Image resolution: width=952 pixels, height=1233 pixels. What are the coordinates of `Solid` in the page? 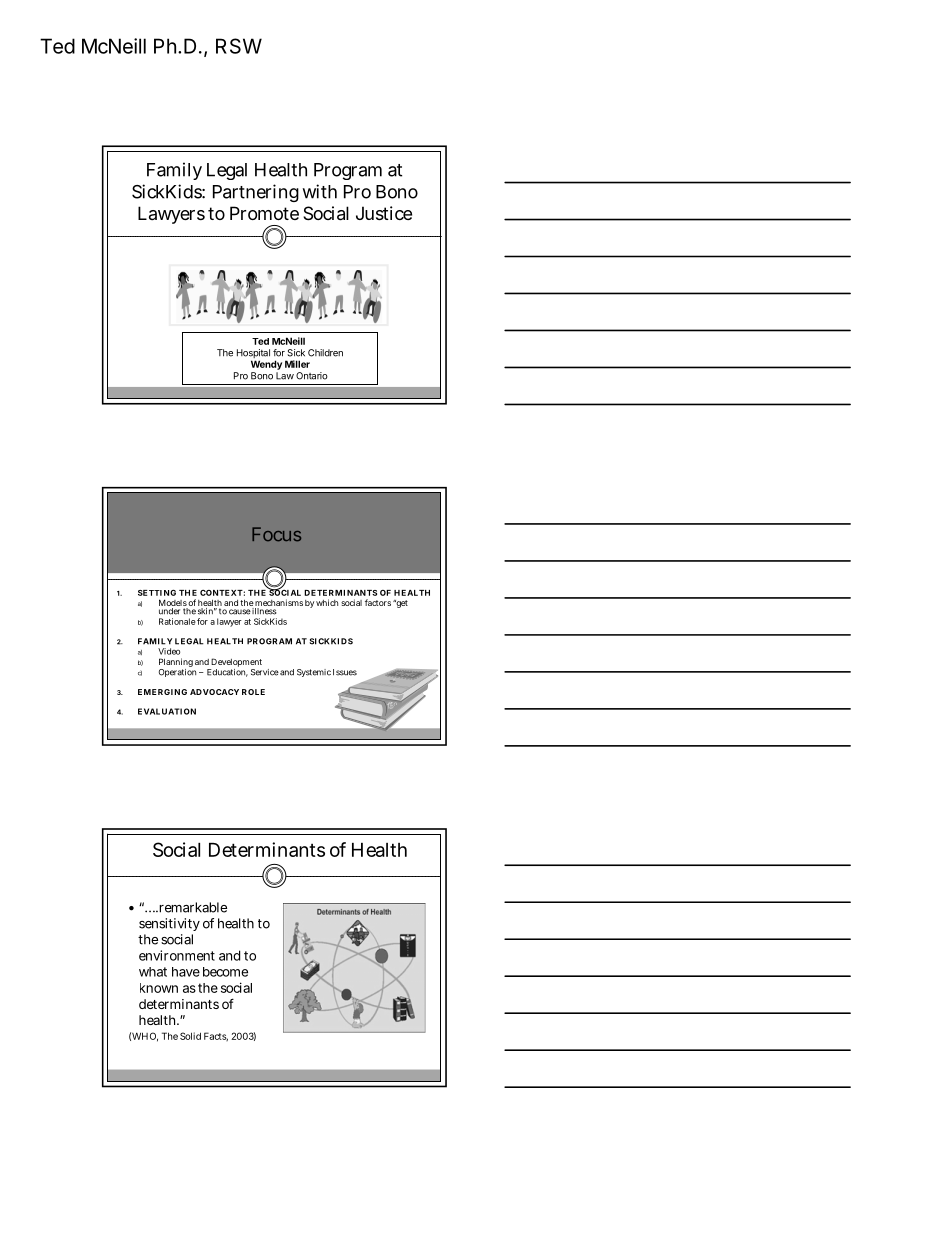 It's located at (190, 1036).
